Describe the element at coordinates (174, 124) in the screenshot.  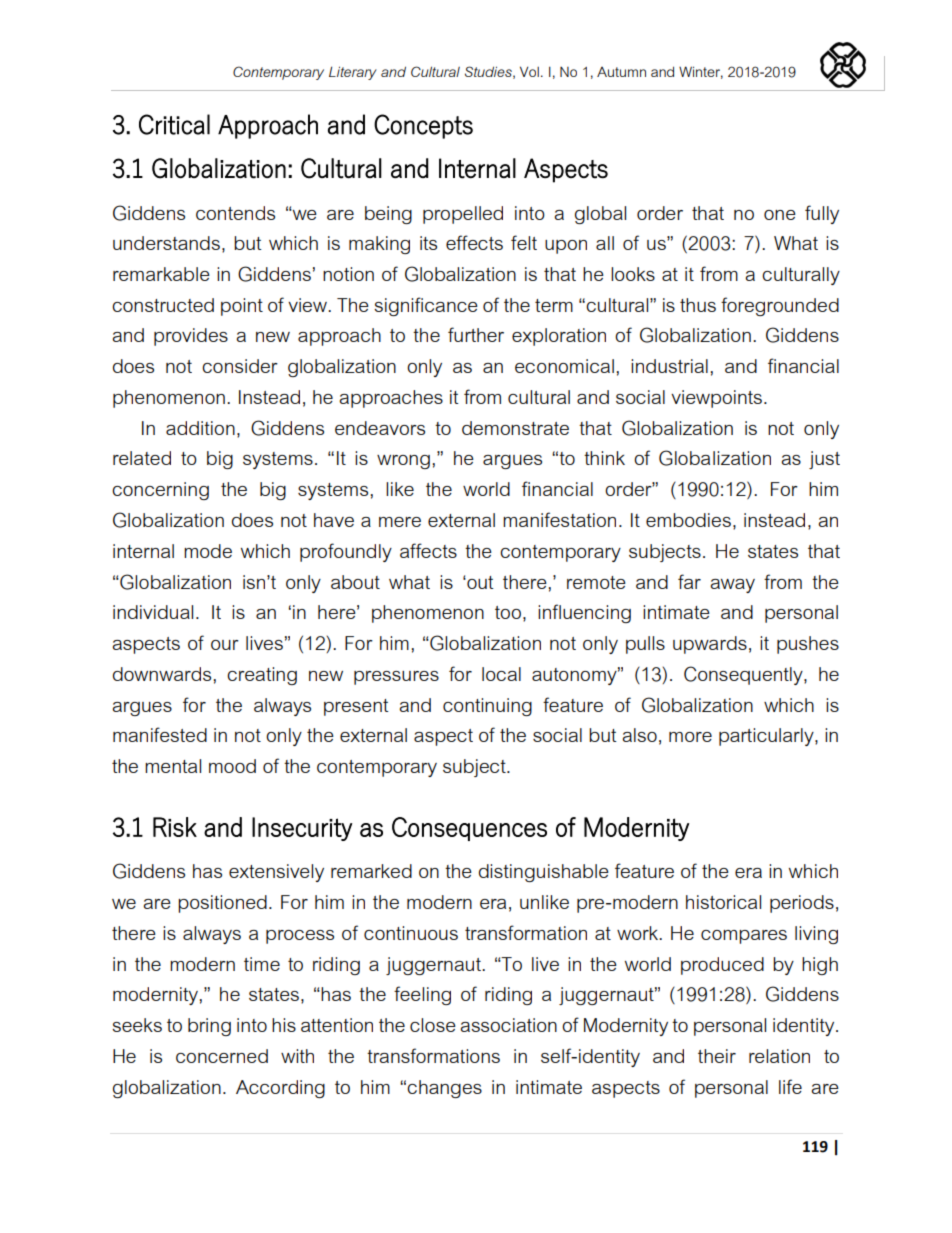
I see `Critical` at that location.
